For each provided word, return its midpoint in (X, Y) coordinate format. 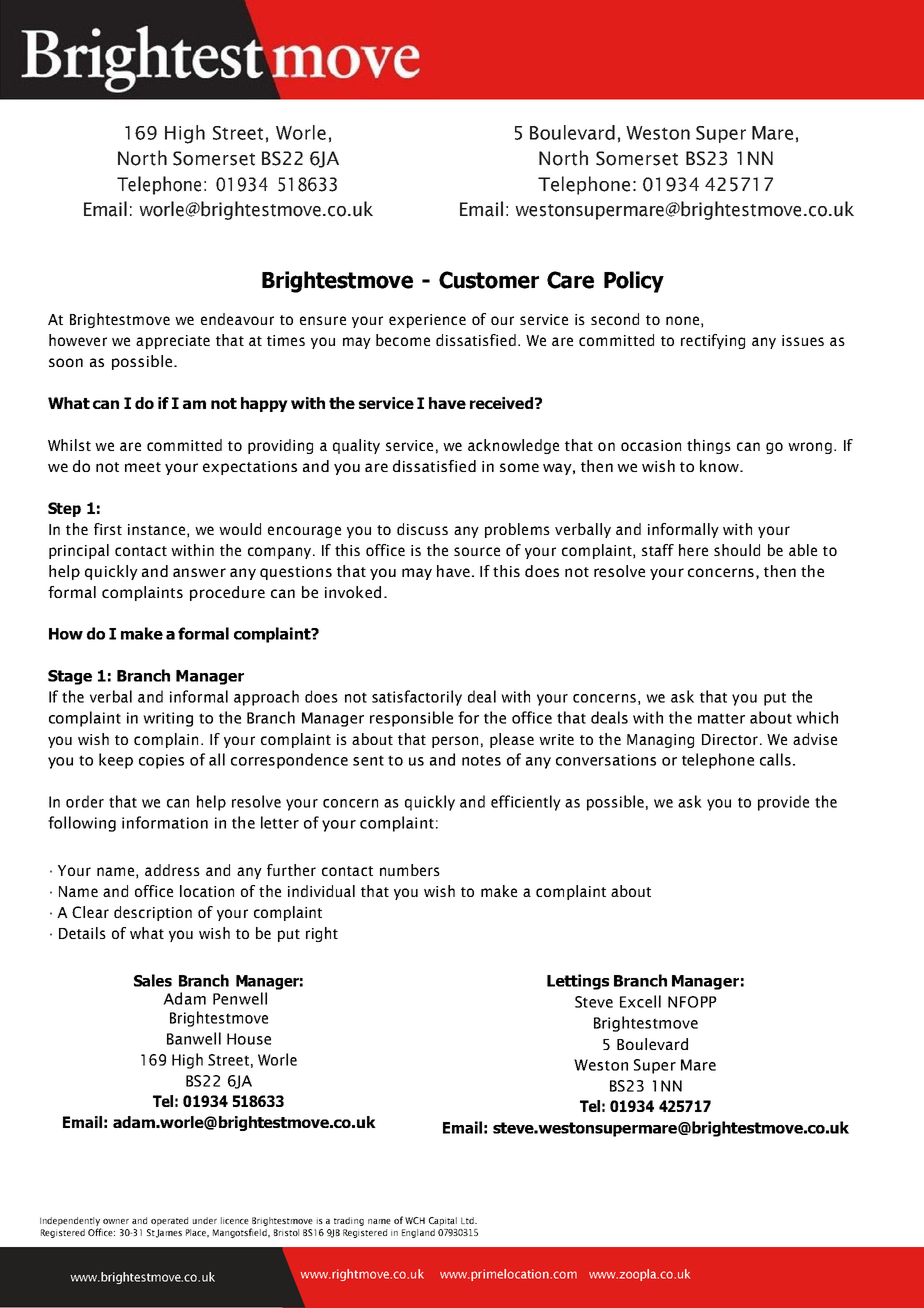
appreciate (173, 342)
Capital (443, 1221)
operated (169, 1221)
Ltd (468, 1220)
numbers (410, 870)
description (153, 913)
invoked (353, 592)
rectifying (713, 341)
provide (783, 803)
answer (199, 572)
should (737, 550)
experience (427, 321)
